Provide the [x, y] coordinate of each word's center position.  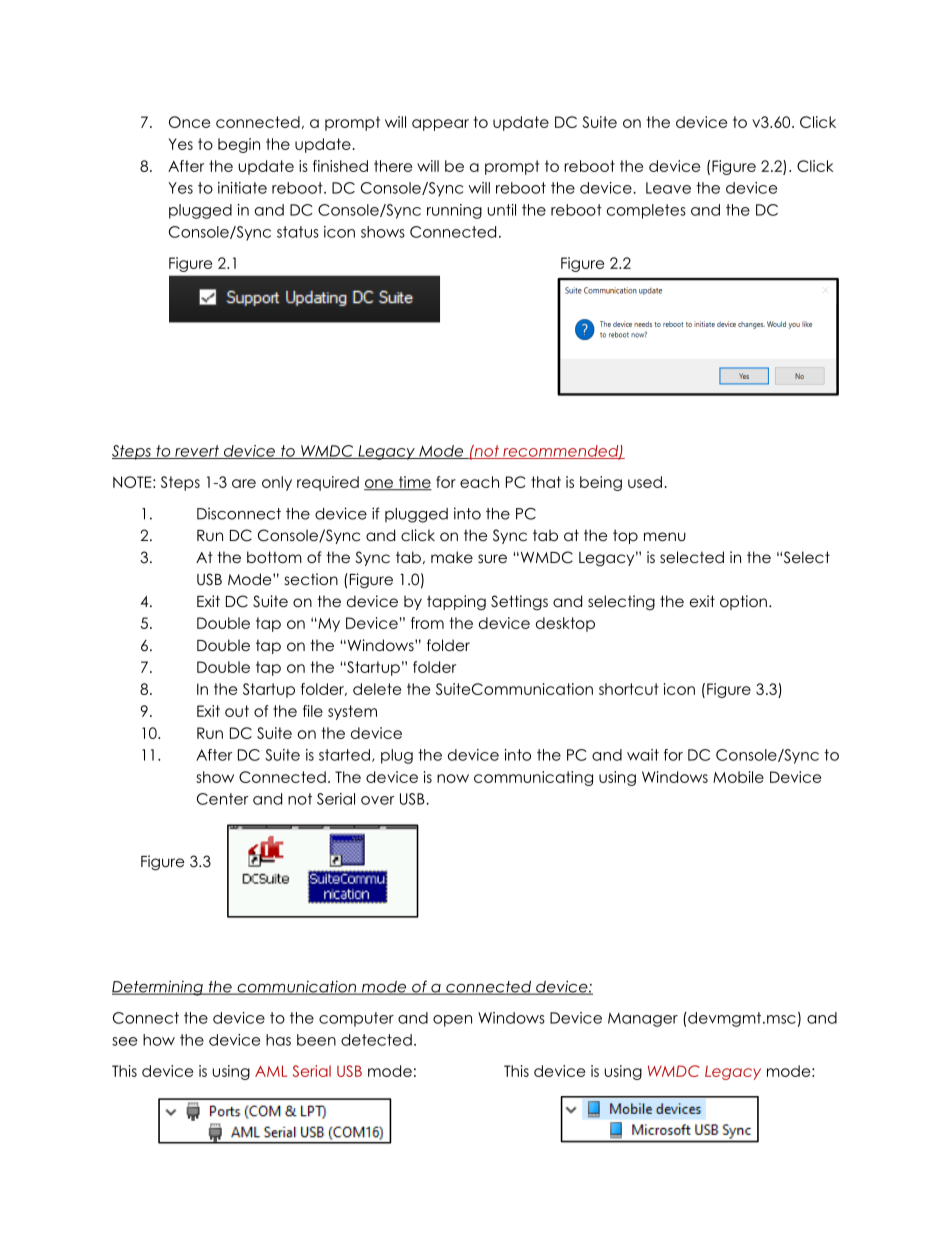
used [645, 482]
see [124, 1041]
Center [223, 799]
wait [643, 755]
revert [197, 452]
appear [440, 125]
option [743, 602]
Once [189, 122]
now [453, 778]
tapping [456, 603]
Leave [668, 188]
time [414, 483]
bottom [274, 557]
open [452, 1021]
